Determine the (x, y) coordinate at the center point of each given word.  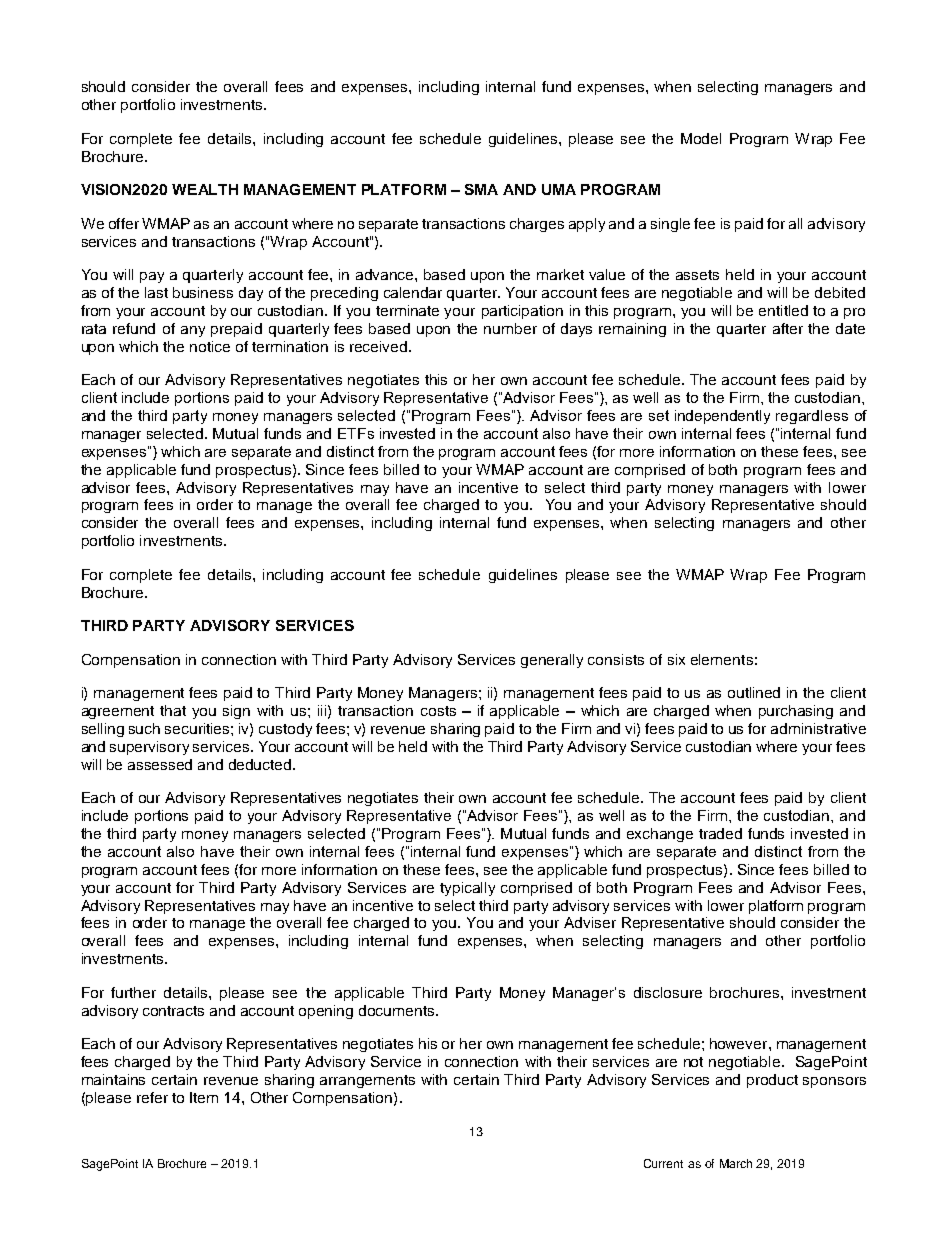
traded (720, 833)
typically (467, 889)
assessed (160, 764)
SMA (481, 189)
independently (722, 417)
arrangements (367, 1081)
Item (204, 1097)
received (380, 346)
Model (701, 138)
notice (210, 346)
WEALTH (205, 189)
